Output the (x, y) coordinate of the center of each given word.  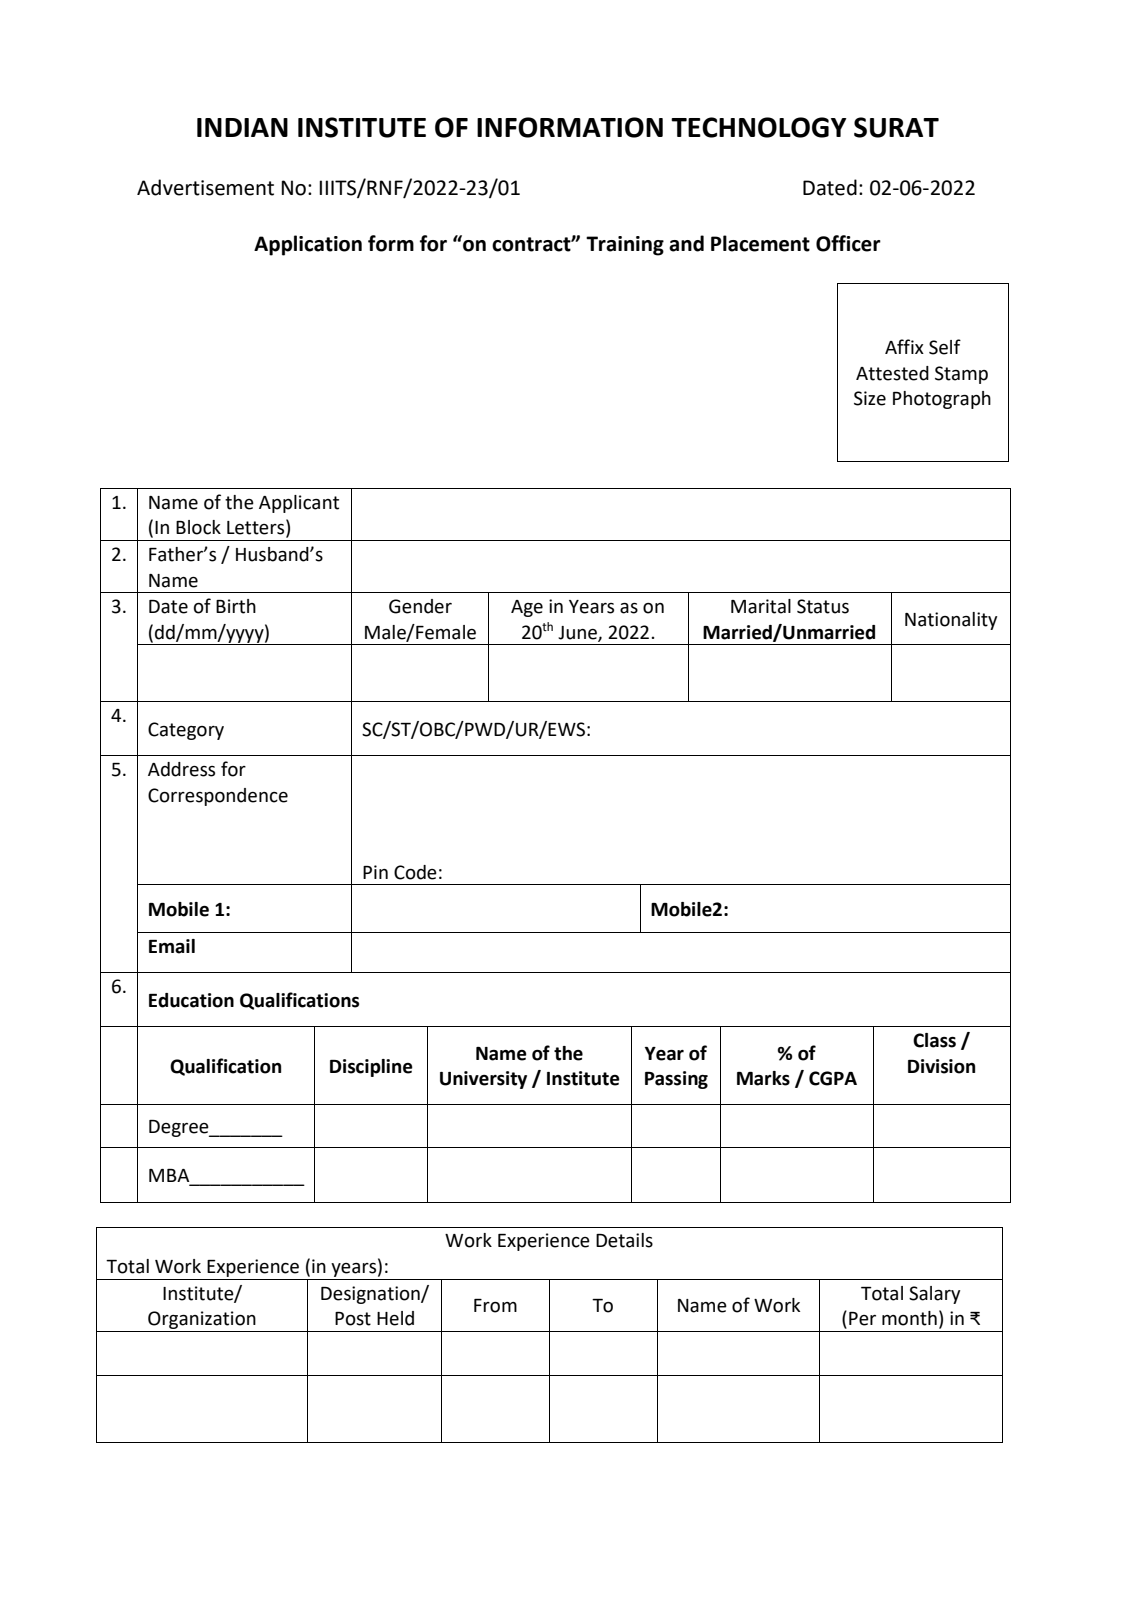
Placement (760, 243)
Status (823, 606)
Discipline (371, 1068)
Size (870, 398)
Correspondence (218, 797)
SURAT (896, 127)
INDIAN (242, 127)
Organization (202, 1320)
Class (934, 1040)
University (483, 1080)
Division (941, 1066)
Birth (236, 606)
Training (625, 246)
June (578, 633)
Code (415, 872)
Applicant (299, 504)
